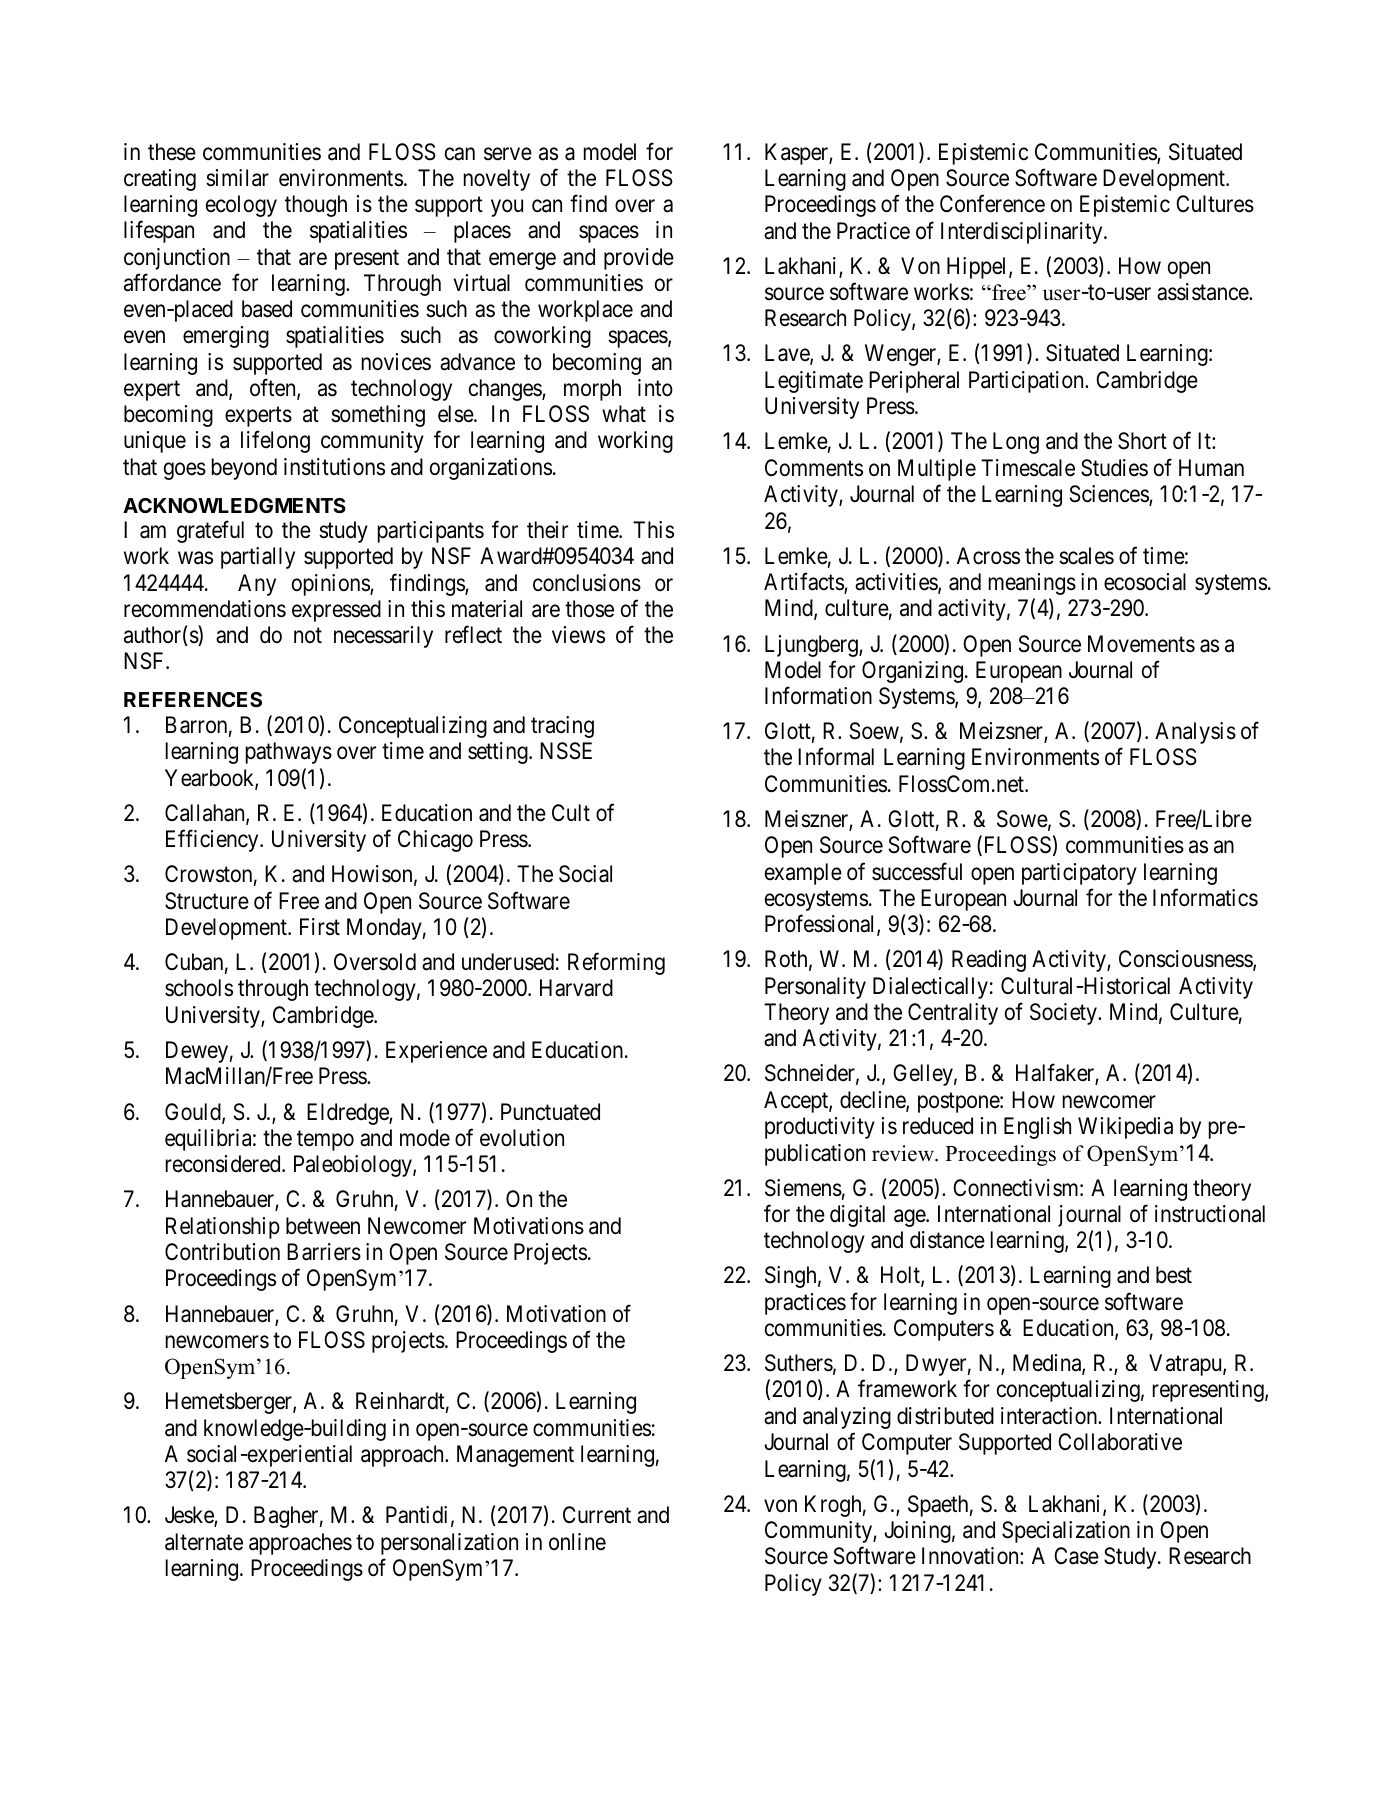 Image resolution: width=1396 pixels, height=1807 pixels. Describe the element at coordinates (803, 874) in the screenshot. I see `example` at that location.
